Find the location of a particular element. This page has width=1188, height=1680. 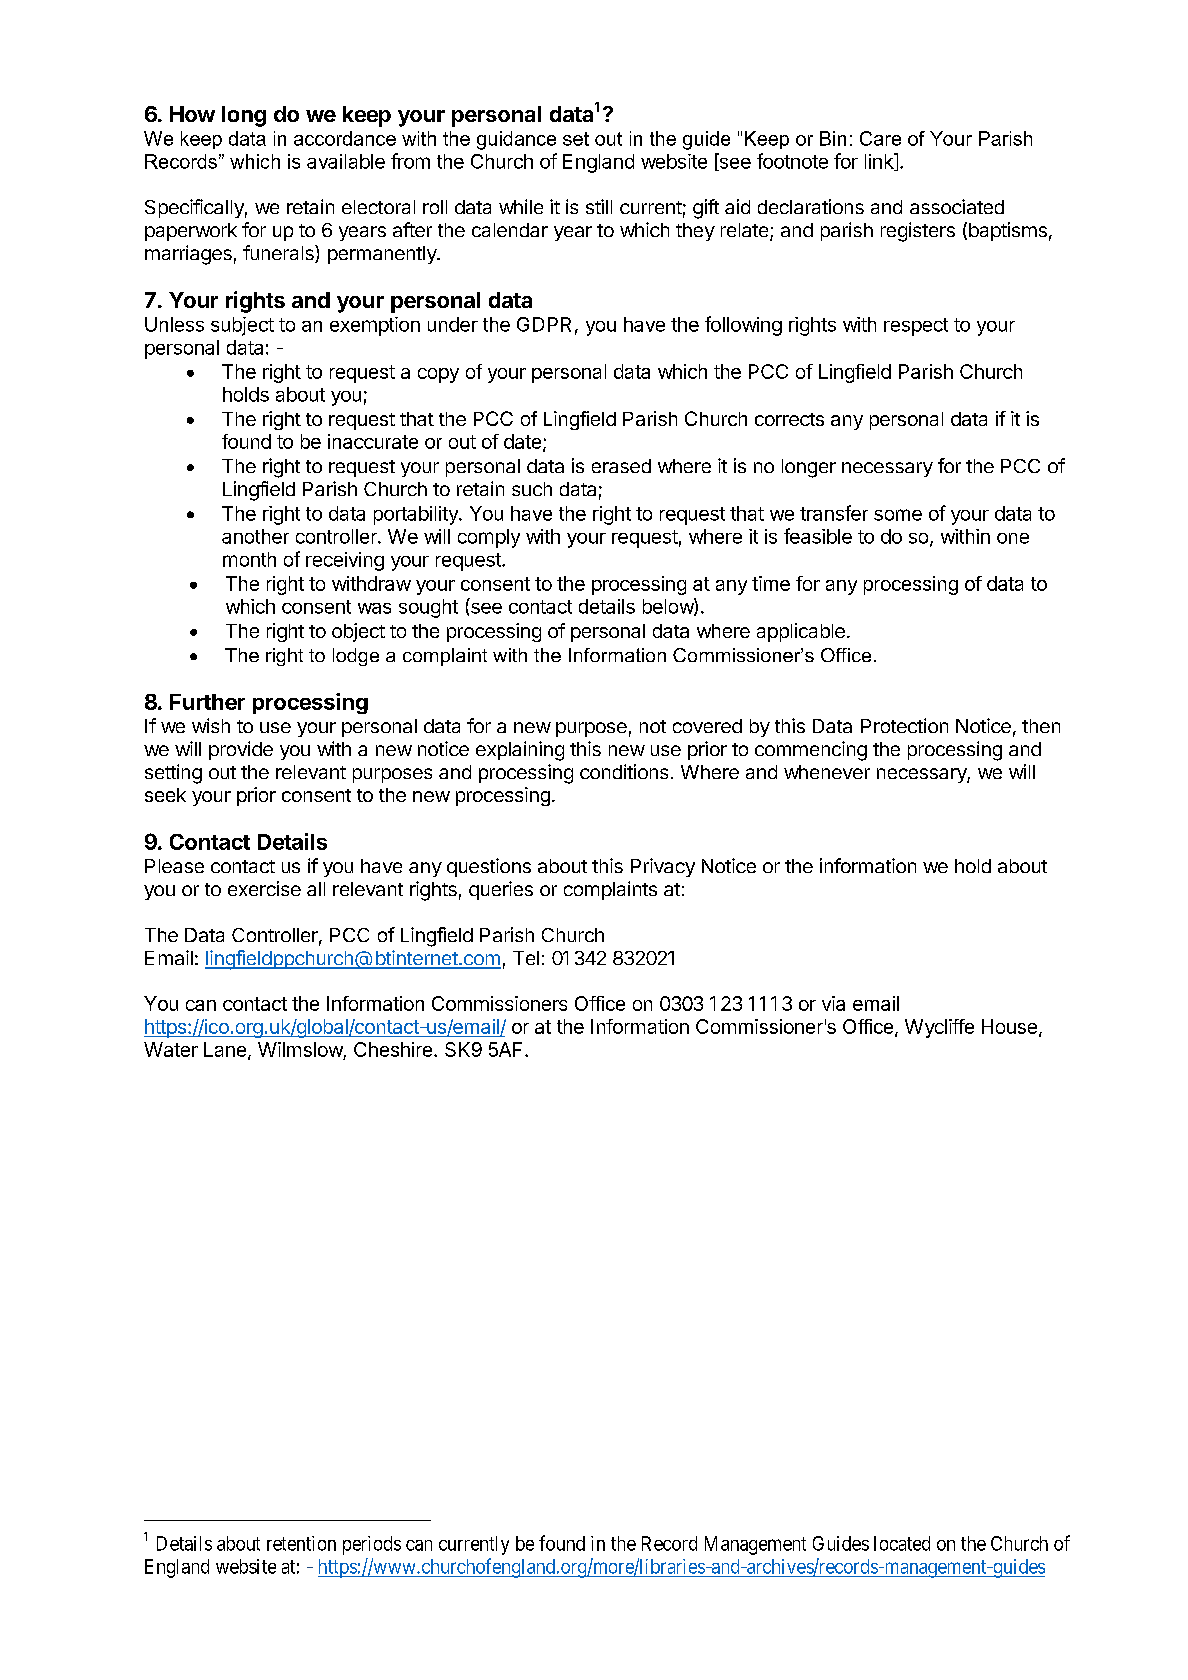

month is located at coordinates (249, 559).
